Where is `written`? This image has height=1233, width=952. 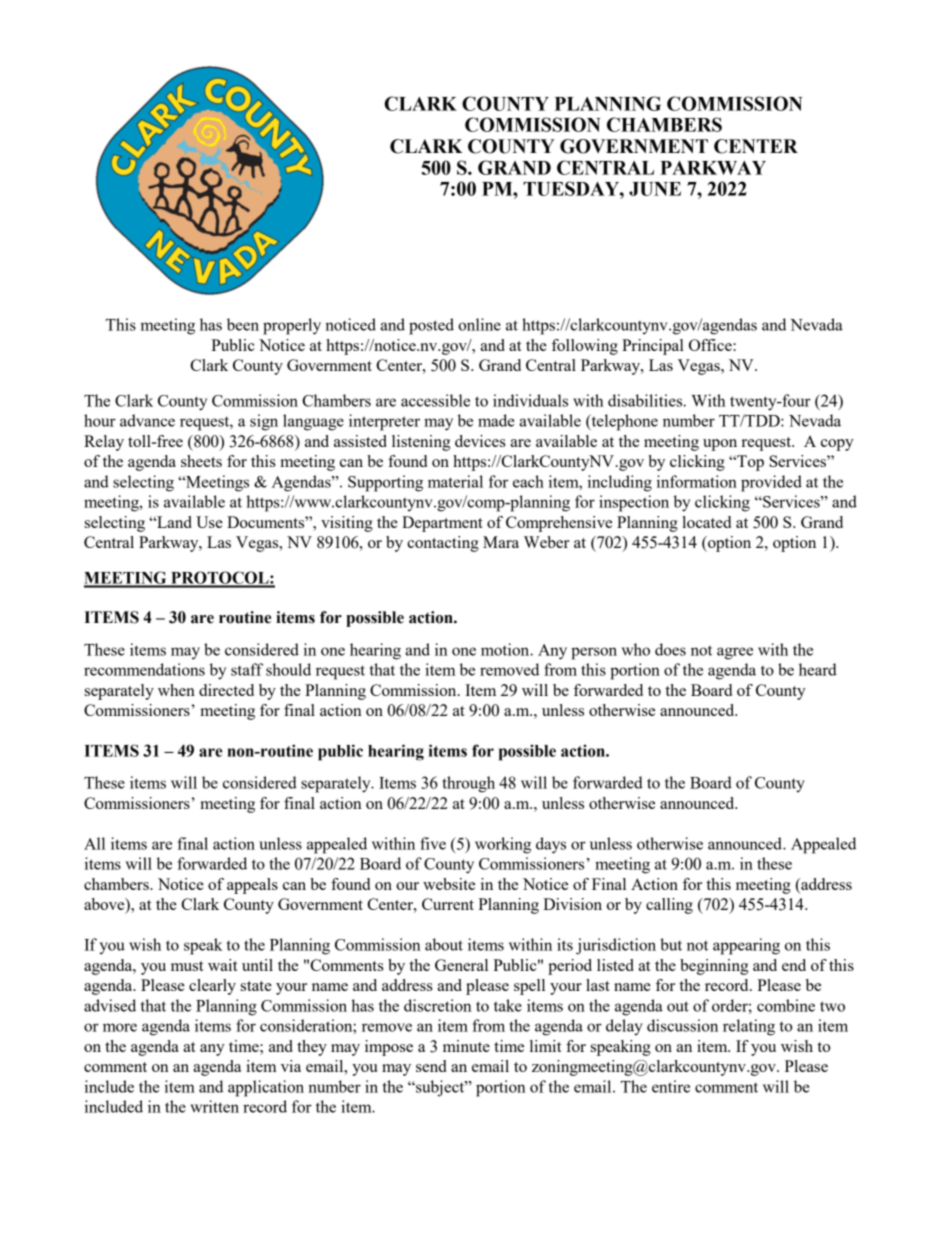 written is located at coordinates (214, 1106).
